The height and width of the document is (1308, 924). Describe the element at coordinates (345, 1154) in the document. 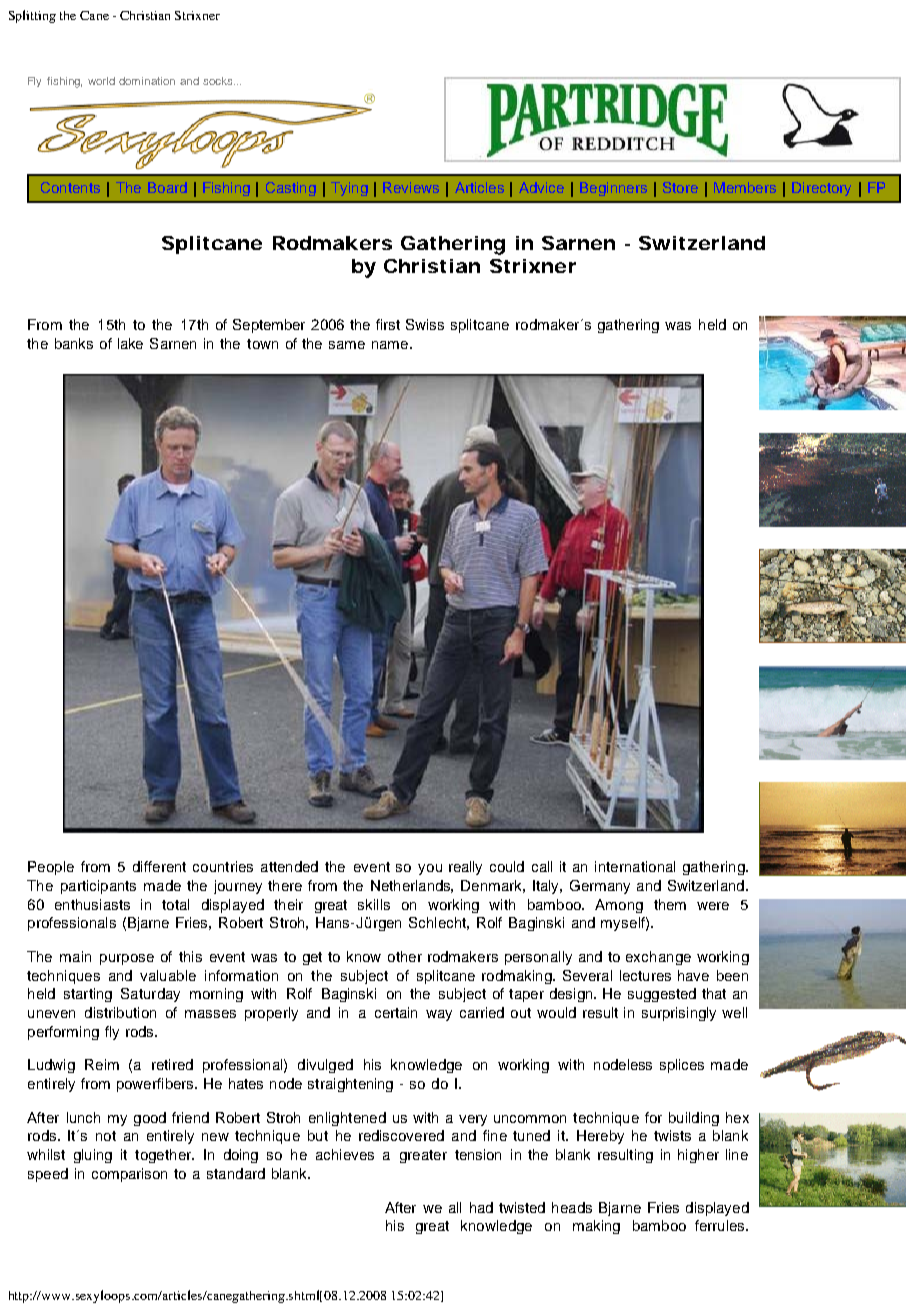

I see `achieves` at that location.
